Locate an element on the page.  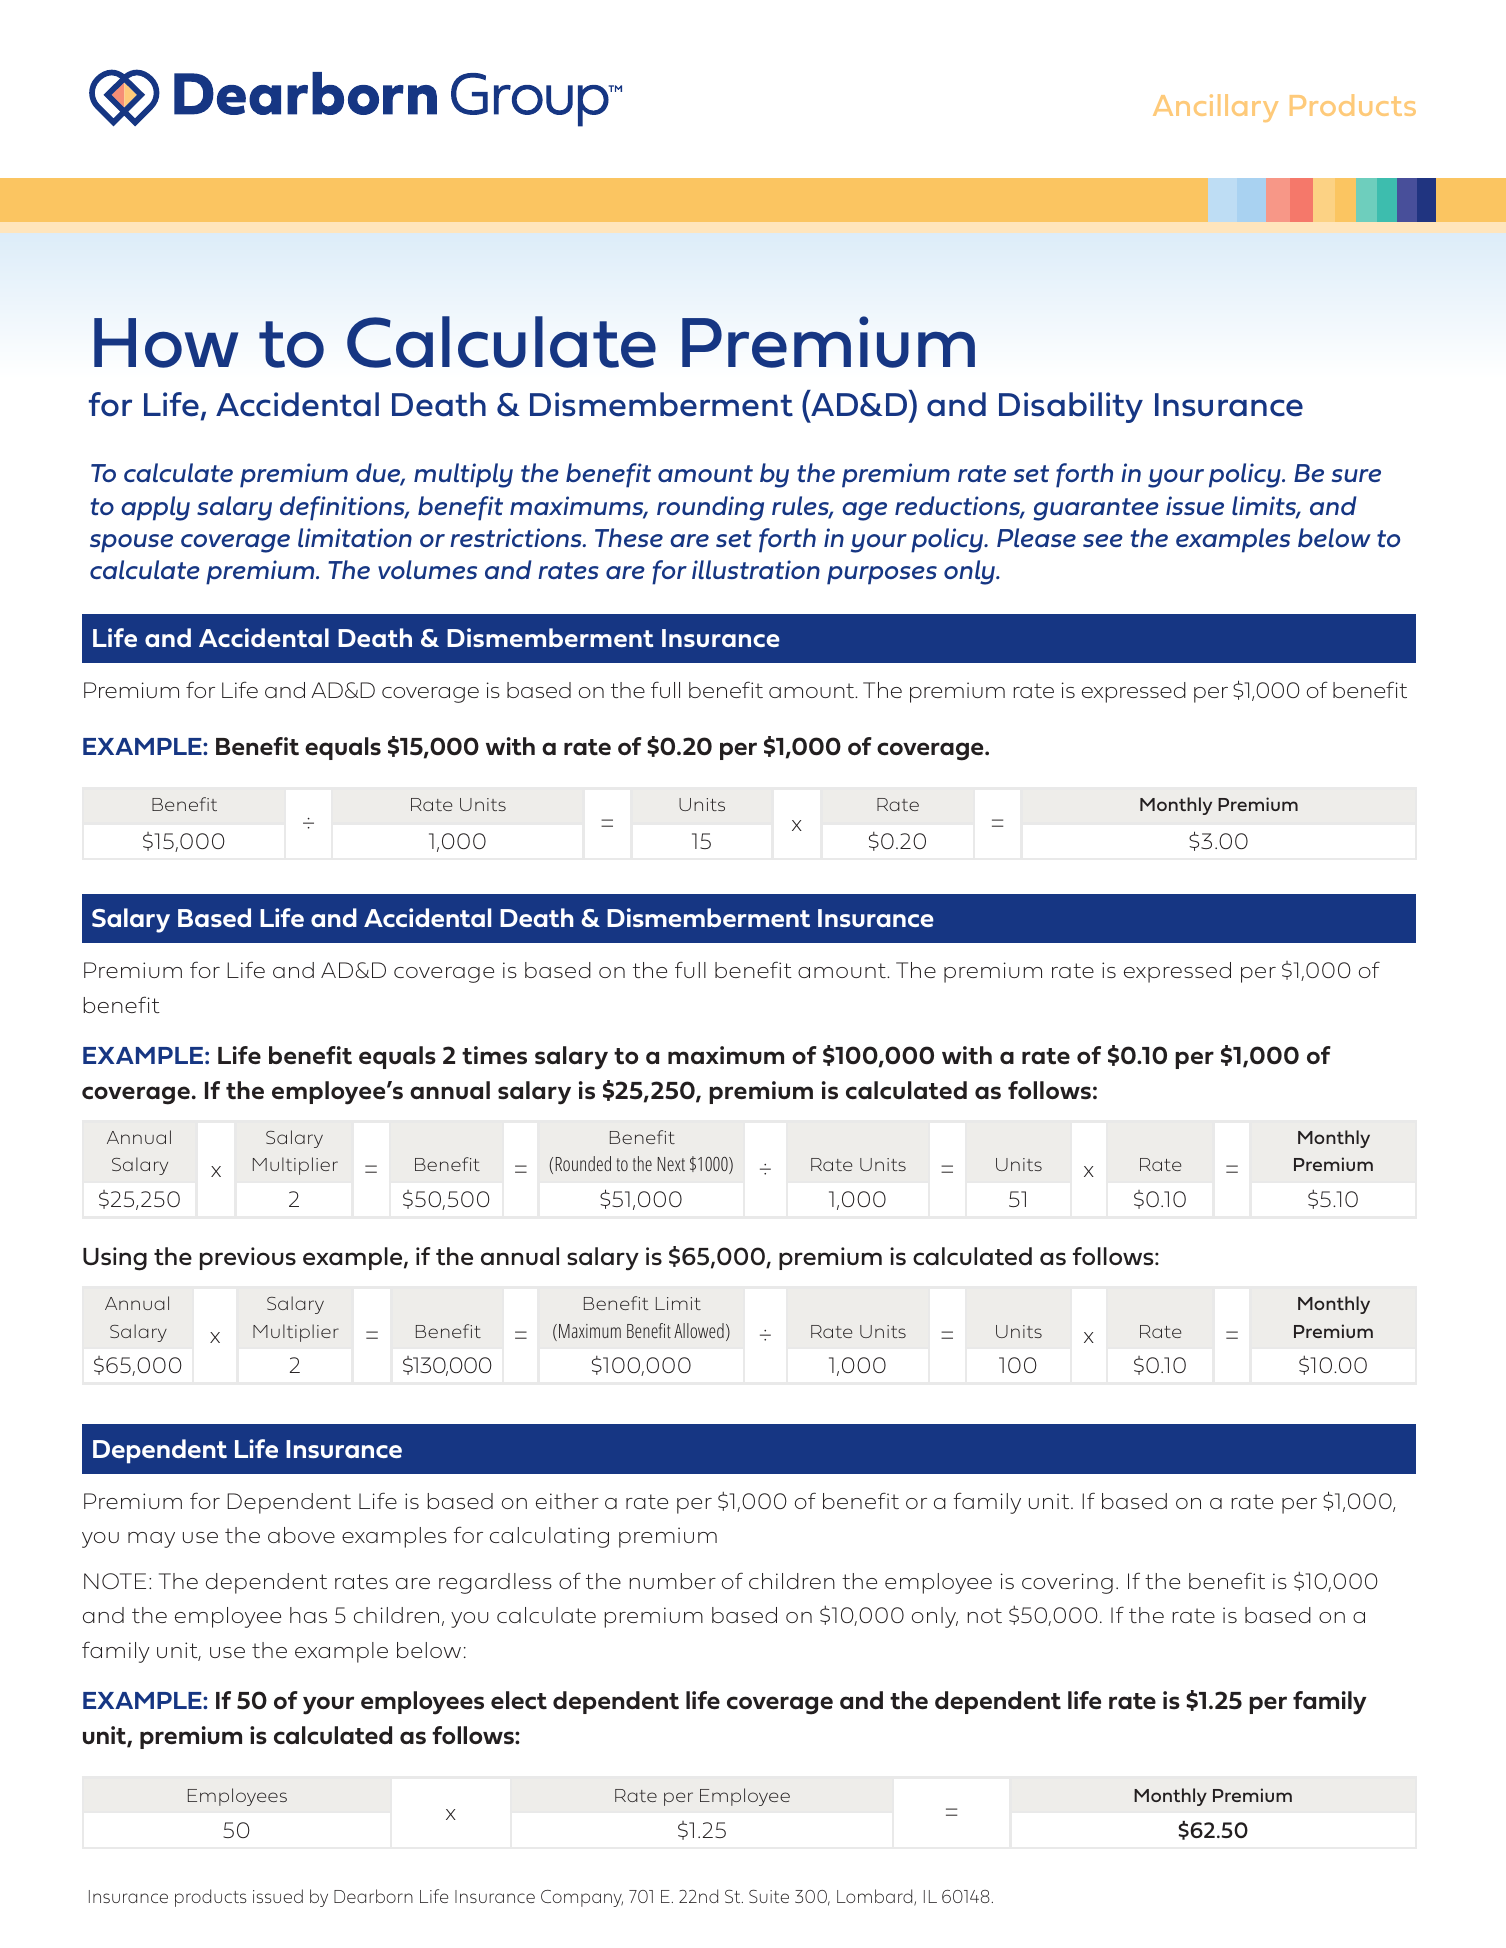
Next is located at coordinates (671, 1164).
